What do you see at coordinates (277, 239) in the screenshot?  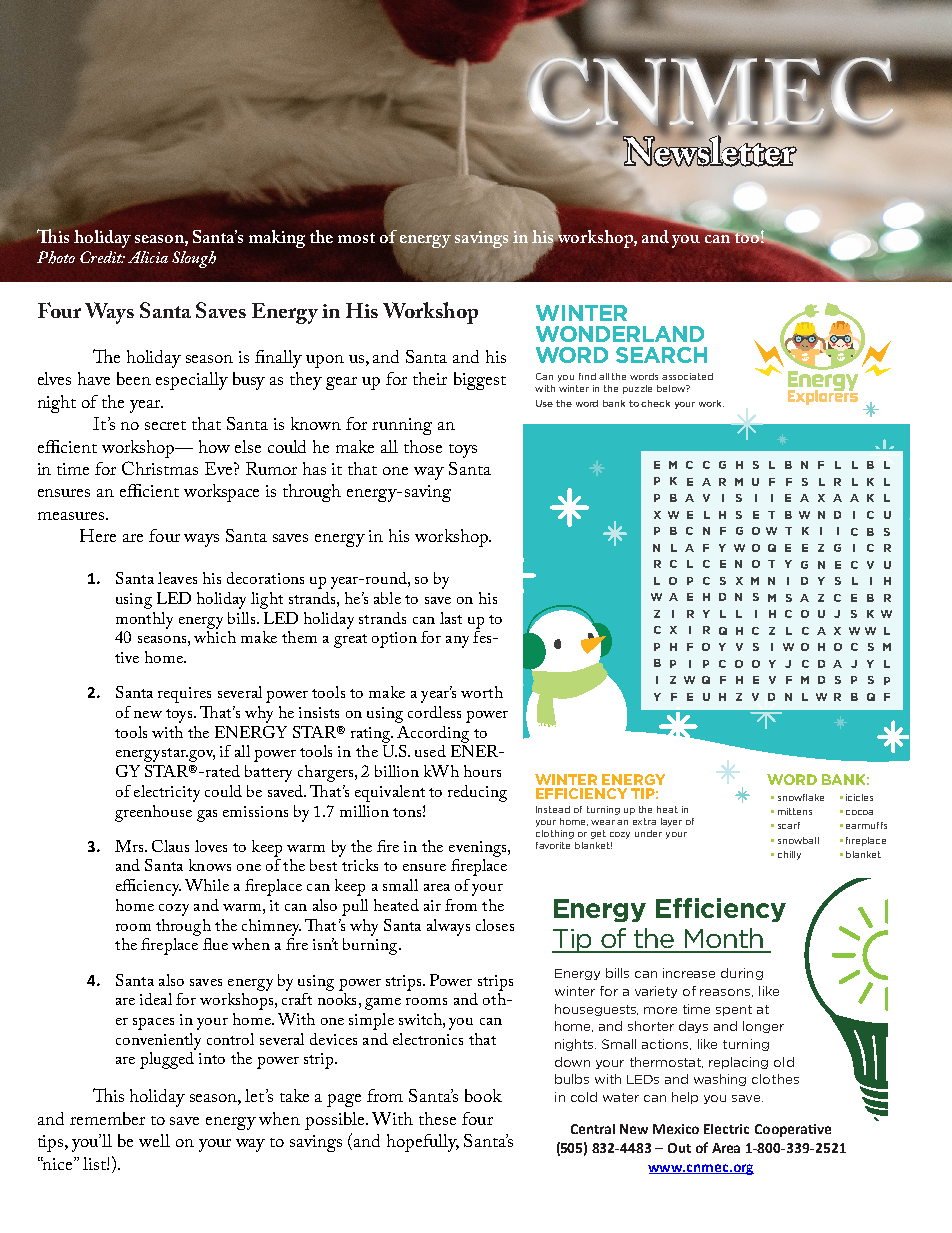 I see `making` at bounding box center [277, 239].
